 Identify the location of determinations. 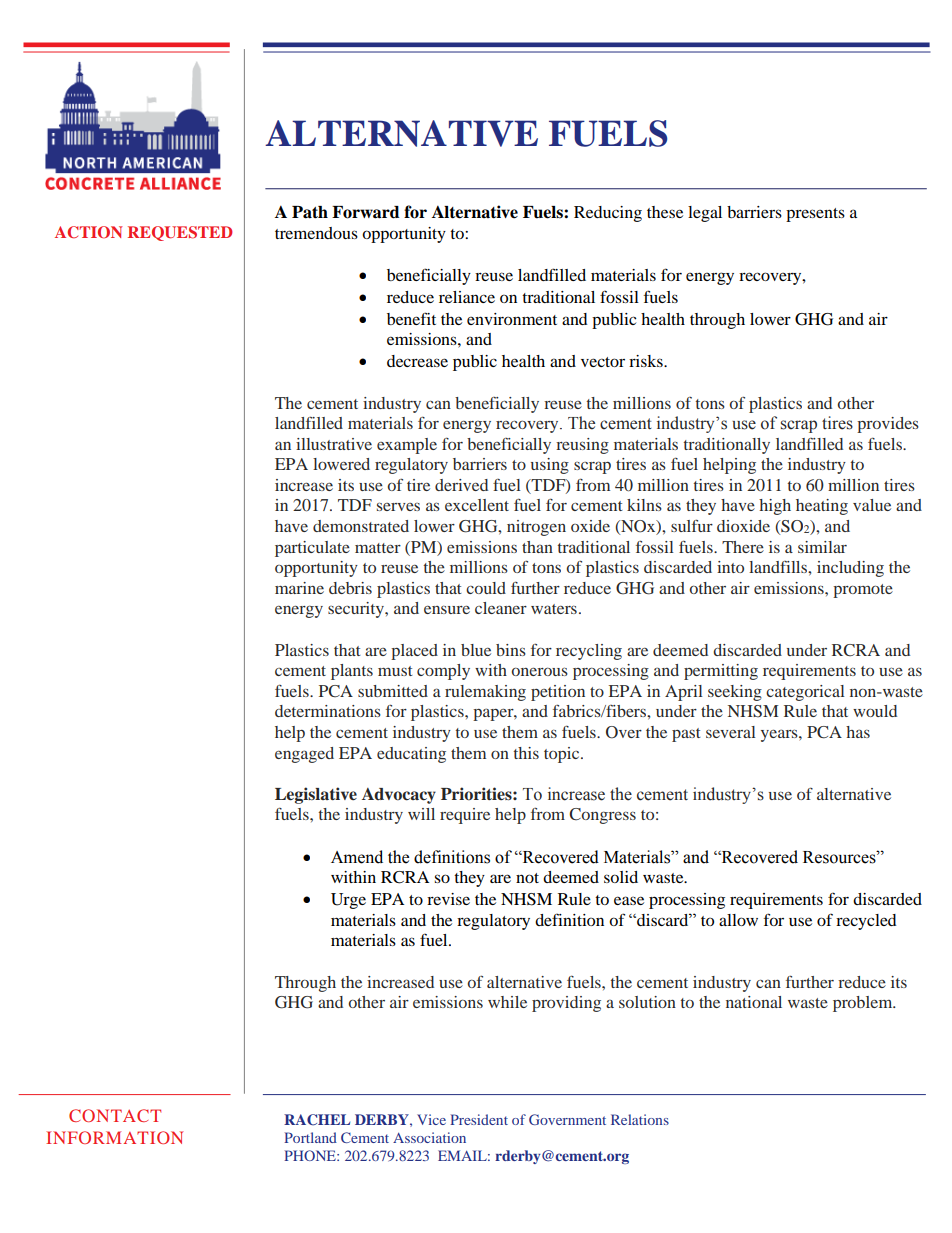
(328, 711).
